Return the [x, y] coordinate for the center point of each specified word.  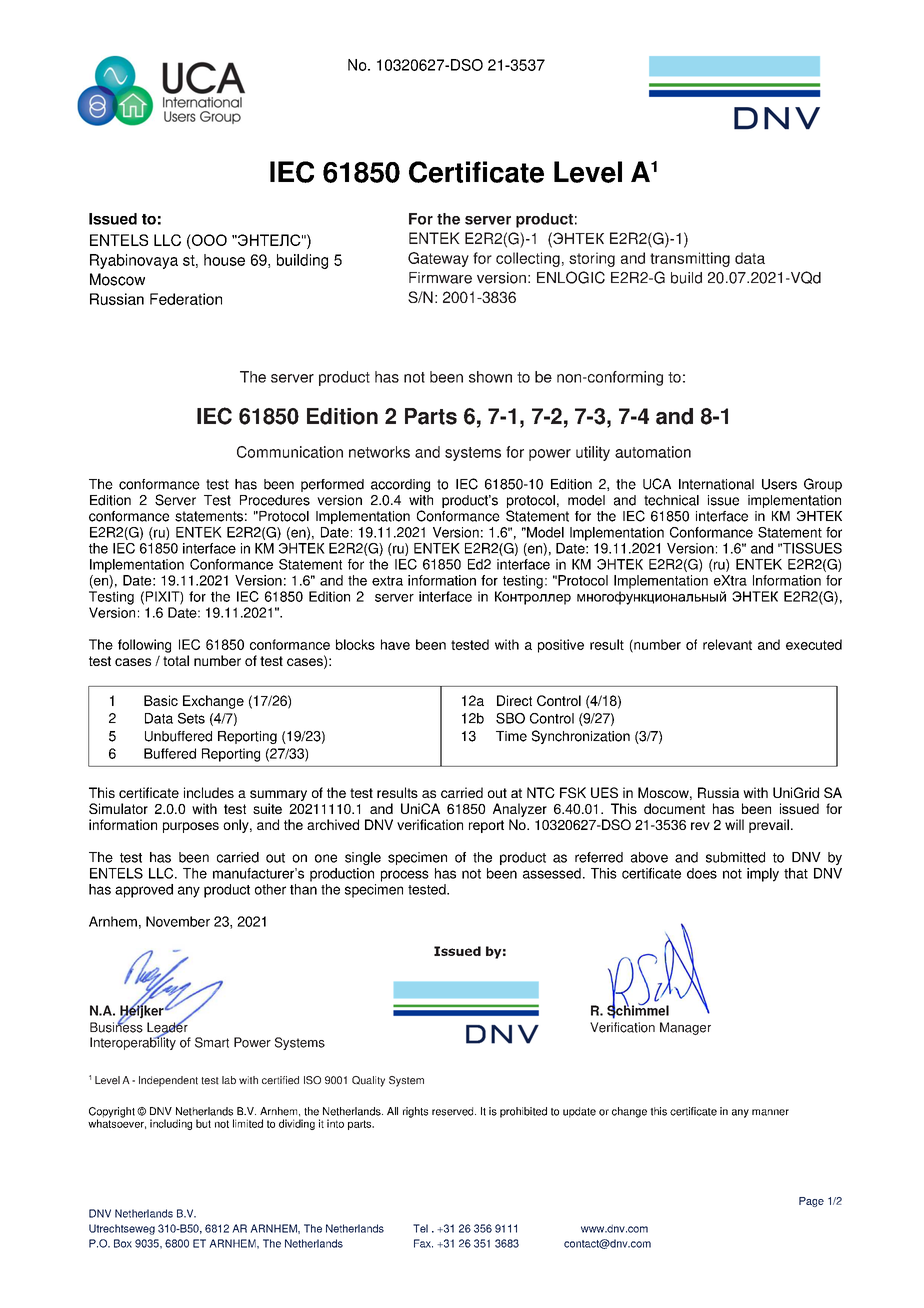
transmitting [690, 259]
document [674, 808]
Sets [191, 718]
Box [123, 1243]
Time [511, 736]
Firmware [440, 278]
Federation [186, 299]
